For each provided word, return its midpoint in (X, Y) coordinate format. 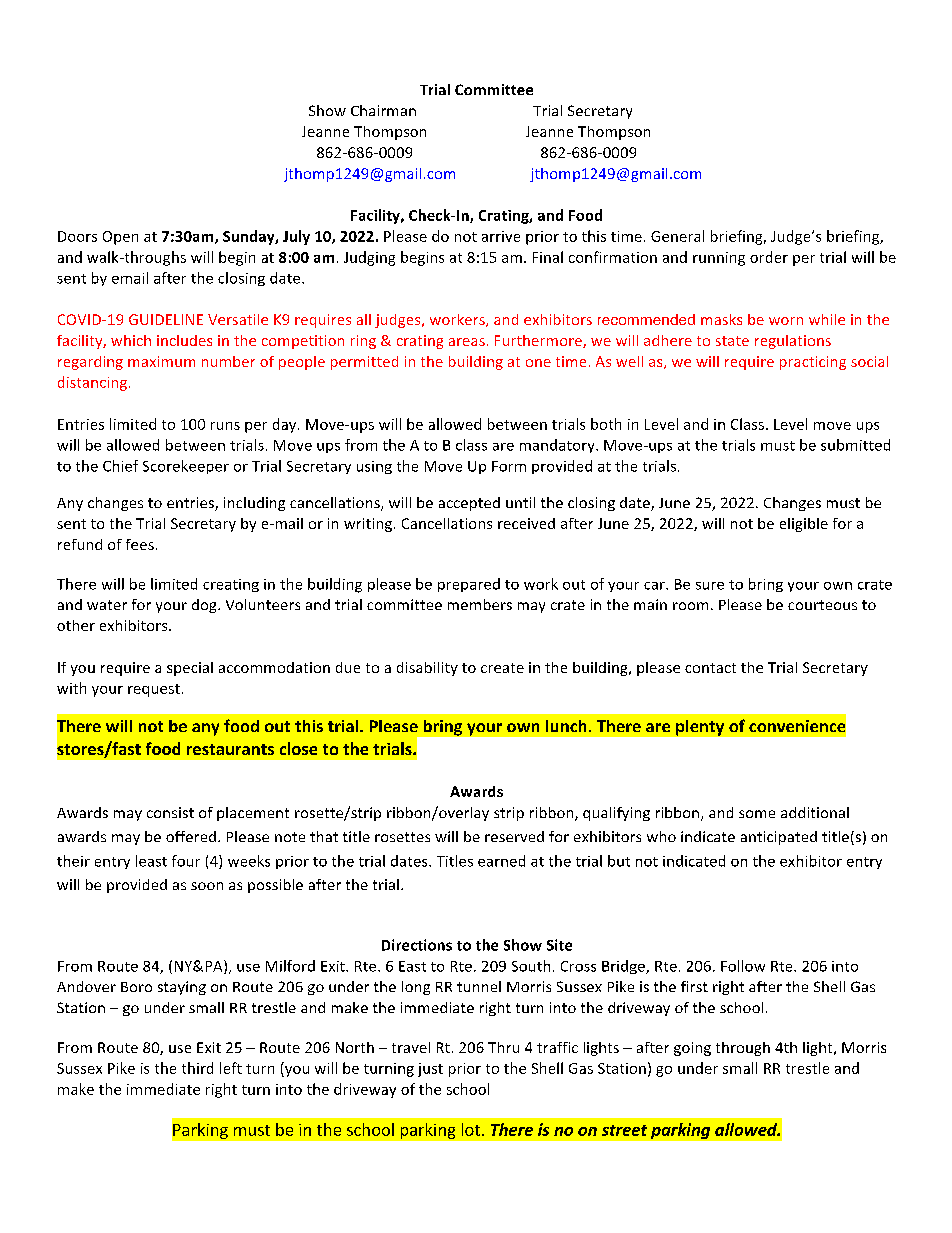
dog (205, 606)
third (197, 1068)
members (480, 604)
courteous (822, 605)
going (692, 1049)
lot (471, 1129)
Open (120, 238)
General (677, 236)
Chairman (383, 110)
